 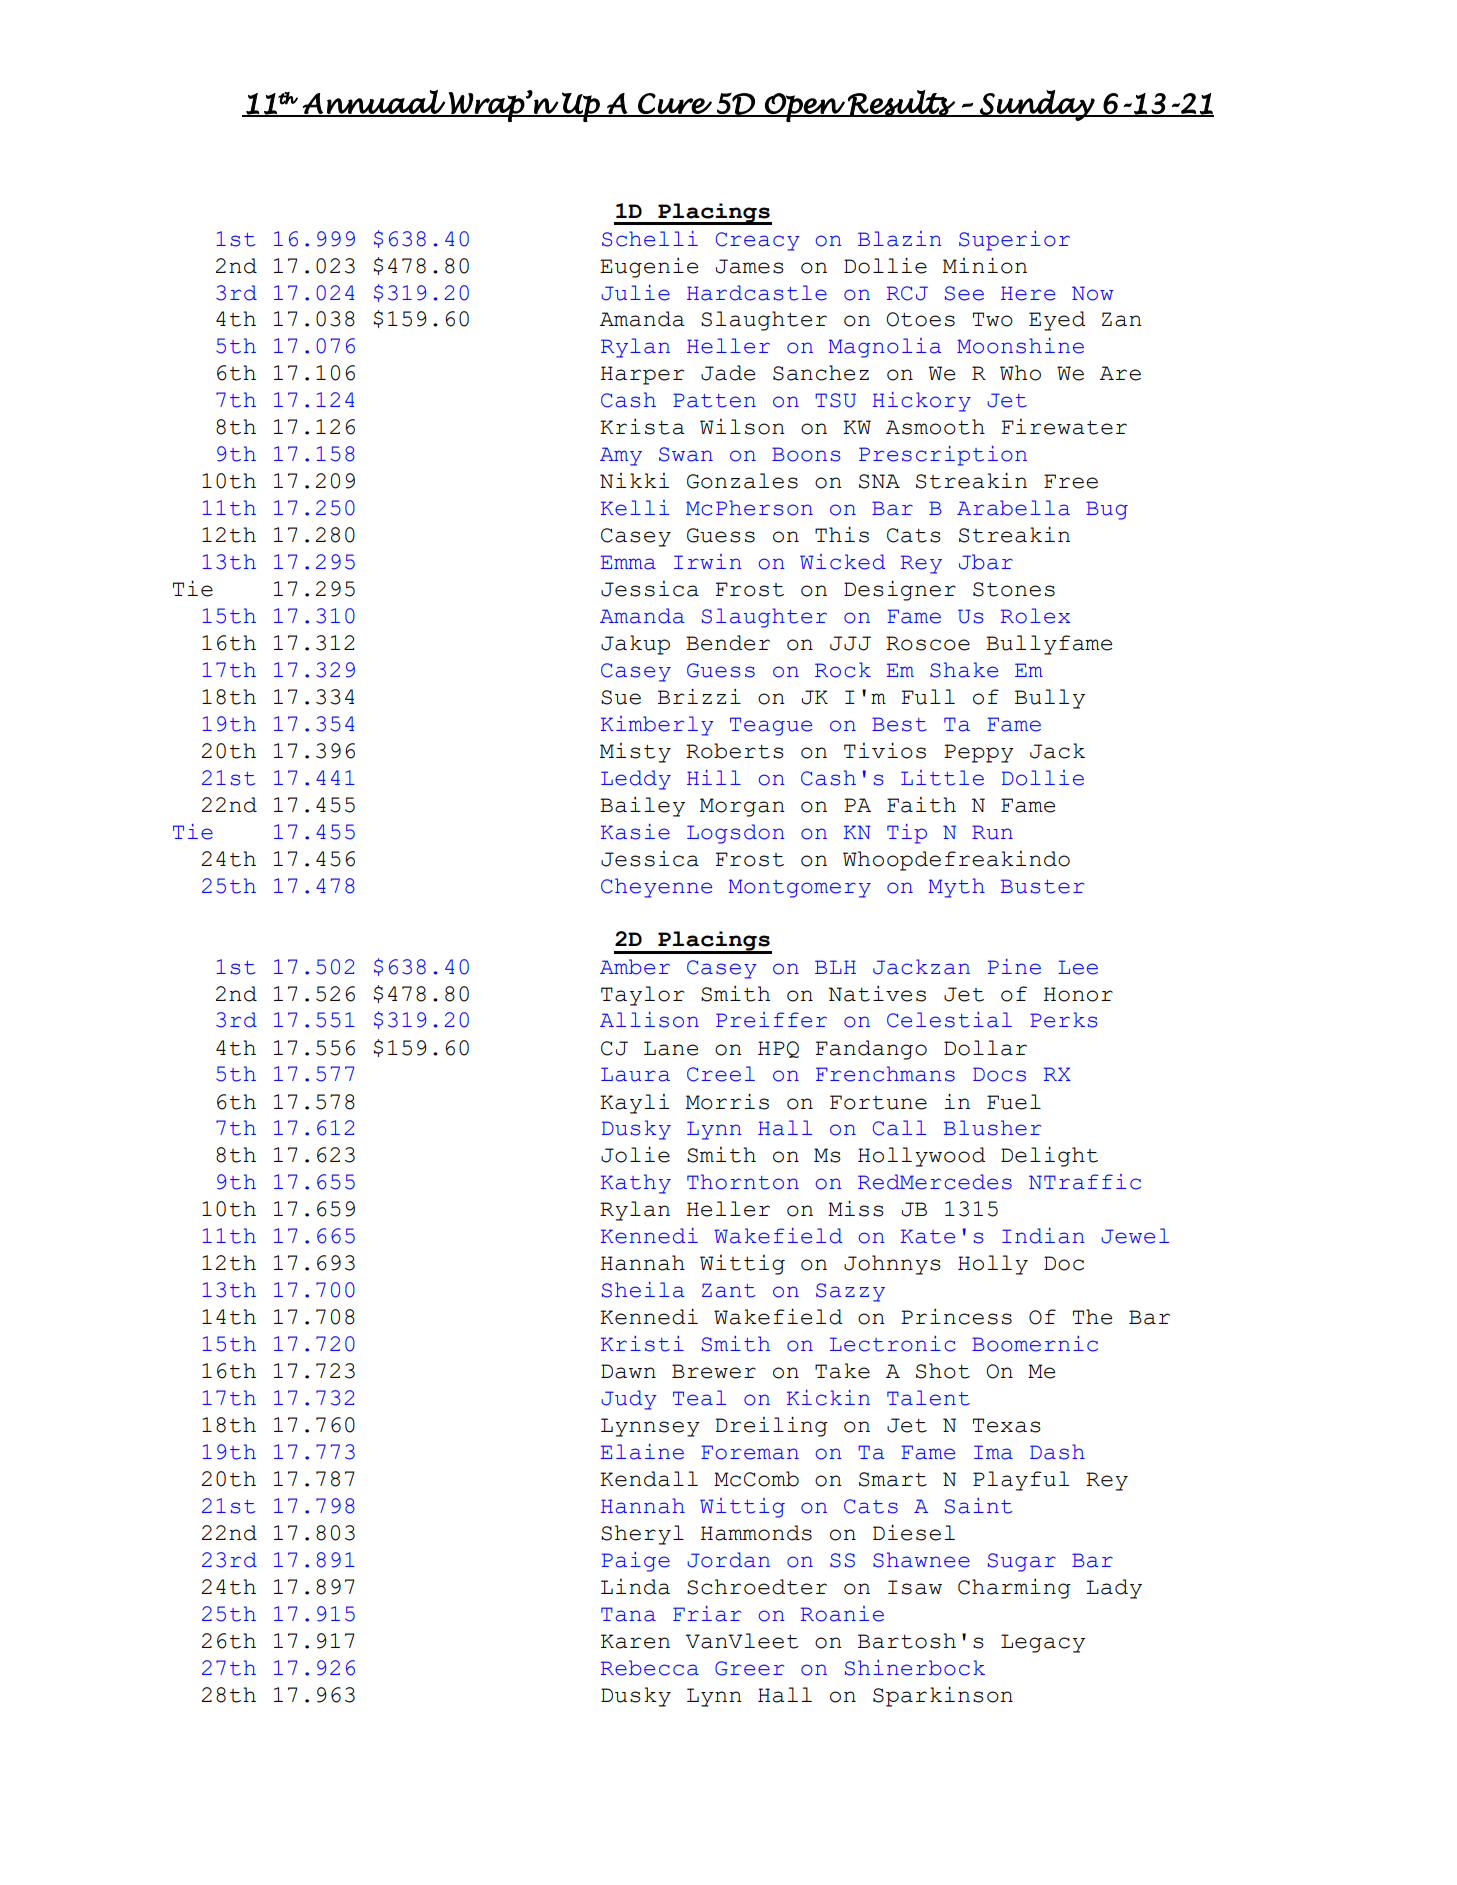 I want to click on Eugenie, so click(x=649, y=268).
